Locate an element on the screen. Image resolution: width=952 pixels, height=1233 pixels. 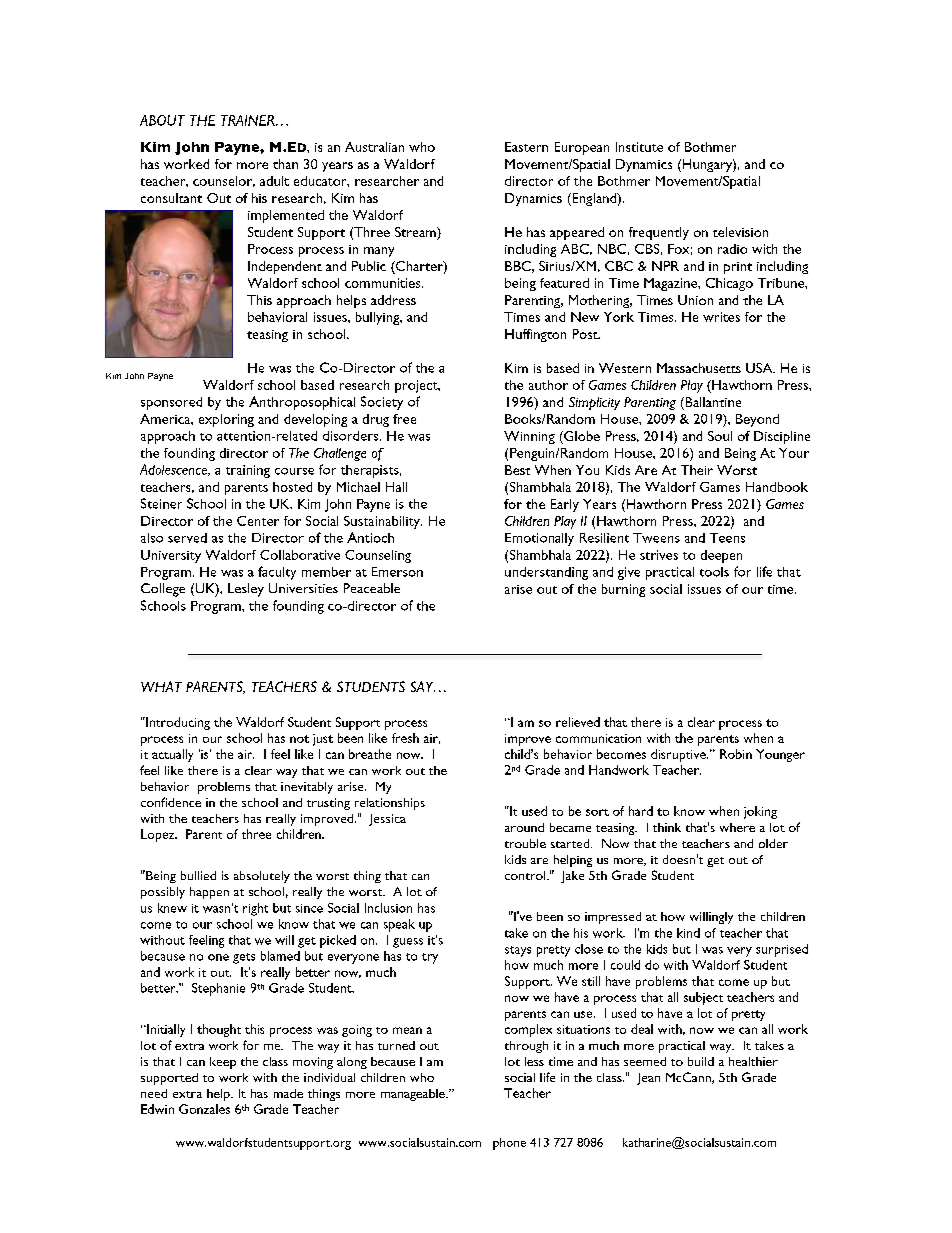
Best is located at coordinates (517, 470).
